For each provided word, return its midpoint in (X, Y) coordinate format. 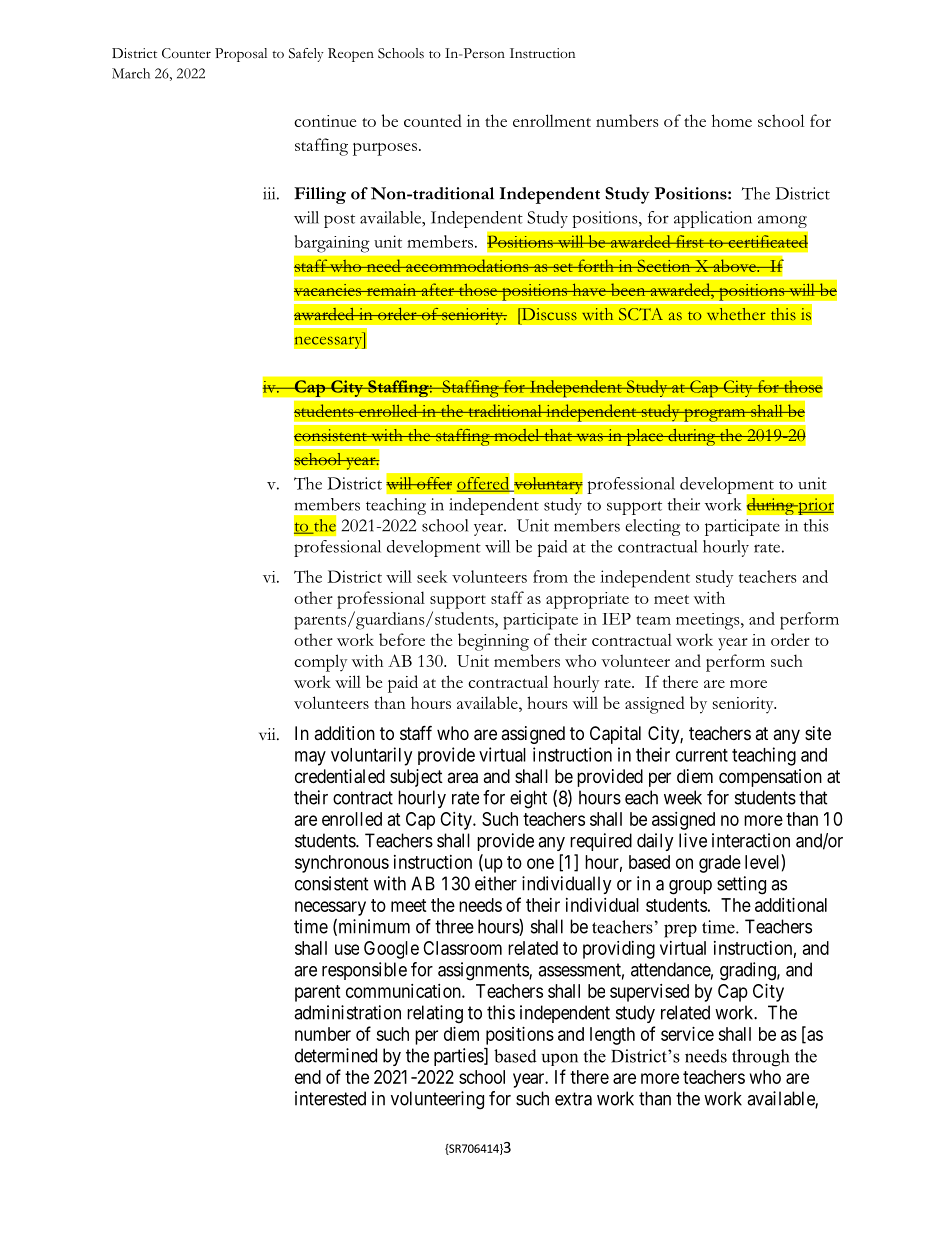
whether (736, 314)
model (517, 435)
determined (336, 1055)
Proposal (241, 55)
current (702, 755)
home (732, 120)
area (462, 778)
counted (433, 120)
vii (268, 734)
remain (391, 290)
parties (459, 1057)
